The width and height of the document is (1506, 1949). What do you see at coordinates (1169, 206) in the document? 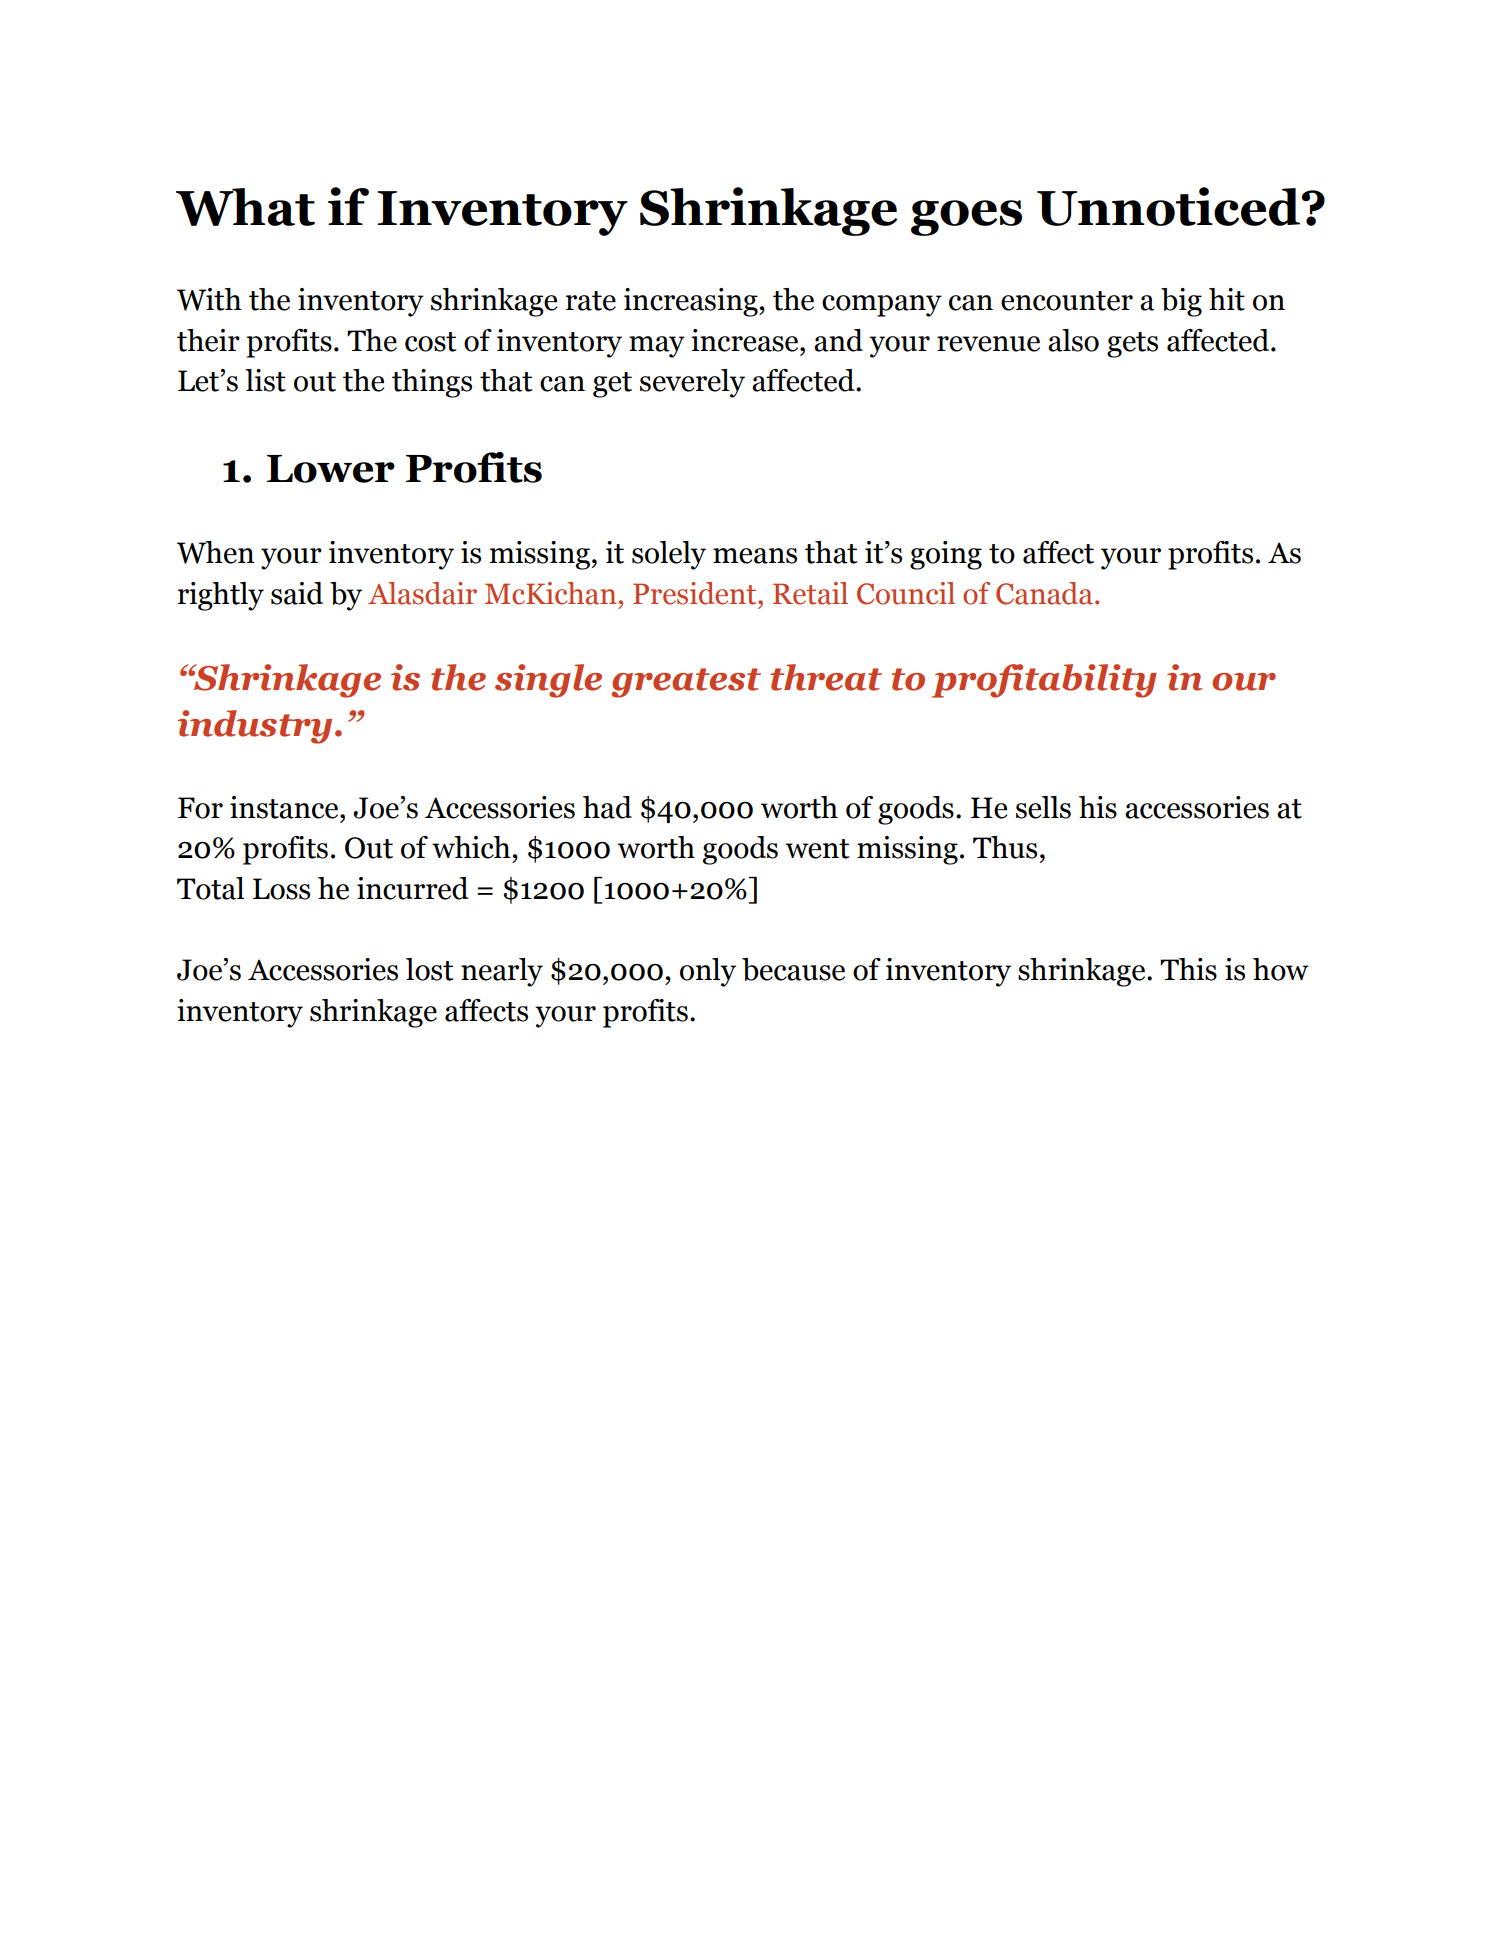
I see `Unnoticed` at bounding box center [1169, 206].
